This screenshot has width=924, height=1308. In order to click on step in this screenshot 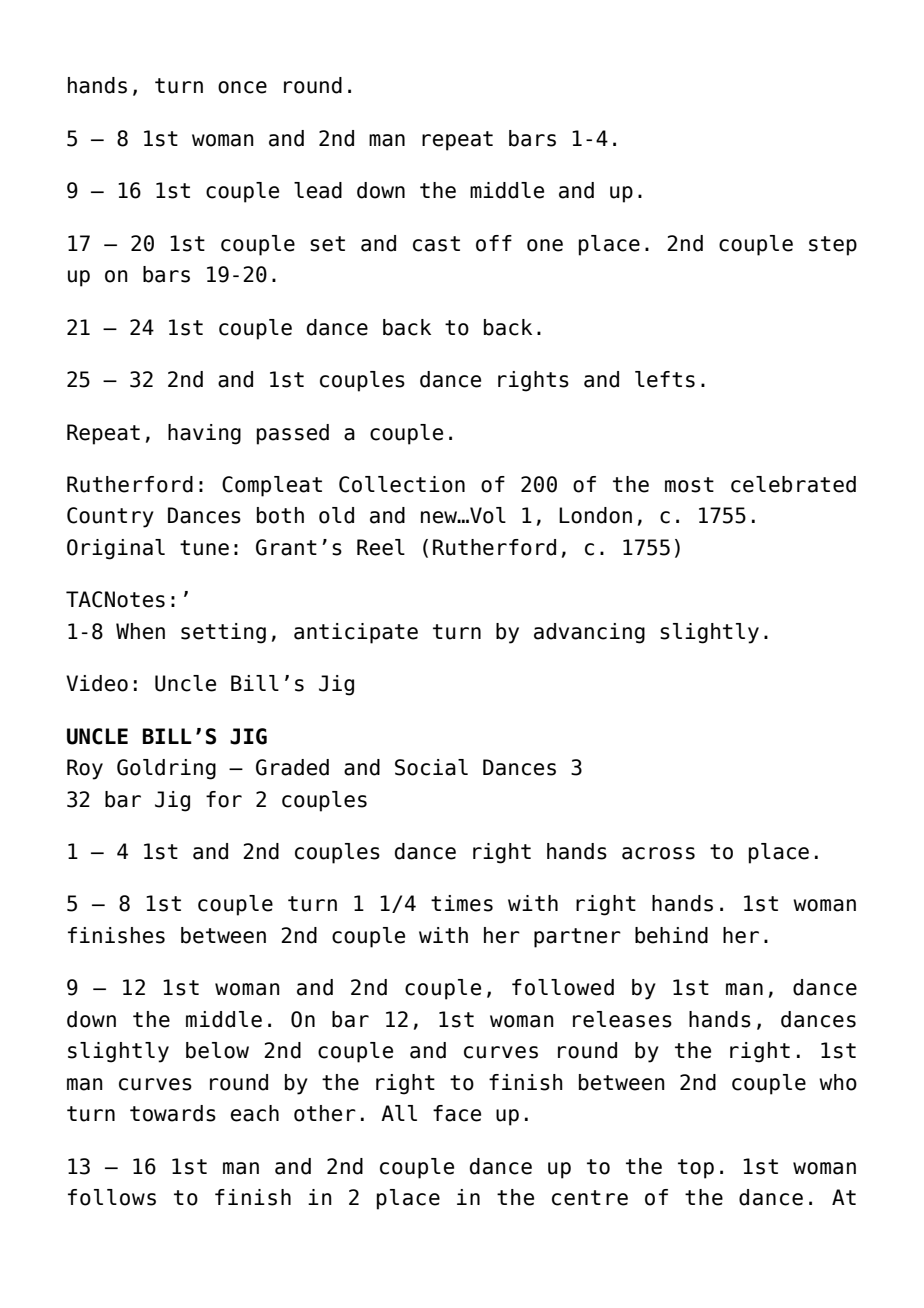, I will do `click(833, 246)`.
